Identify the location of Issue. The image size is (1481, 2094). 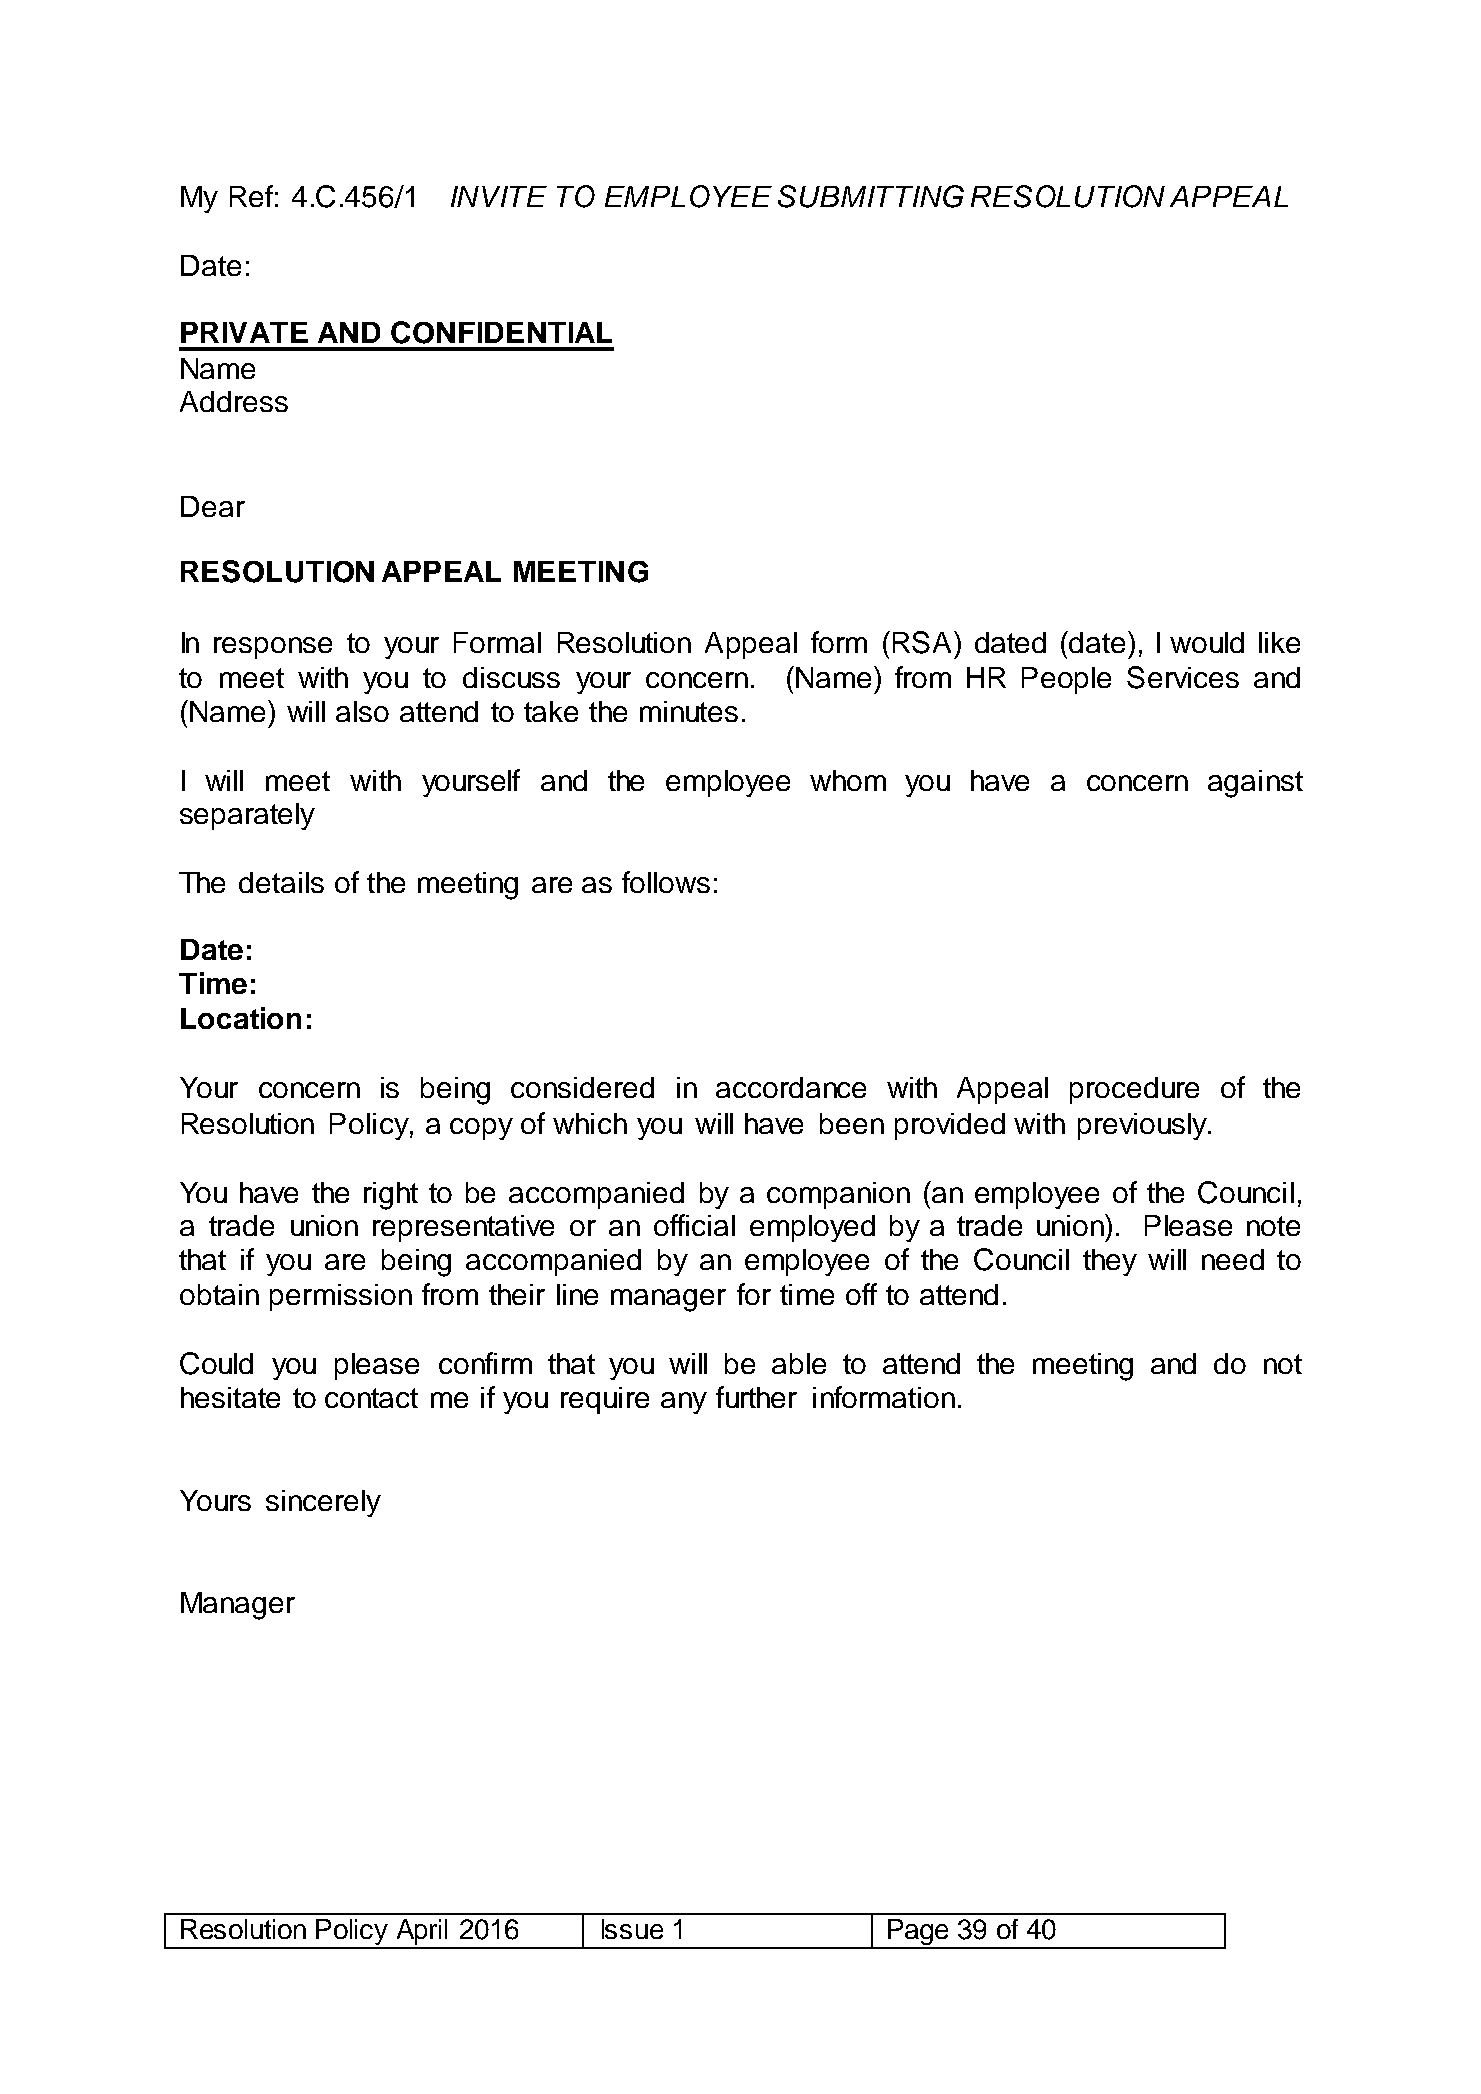
(632, 1929).
